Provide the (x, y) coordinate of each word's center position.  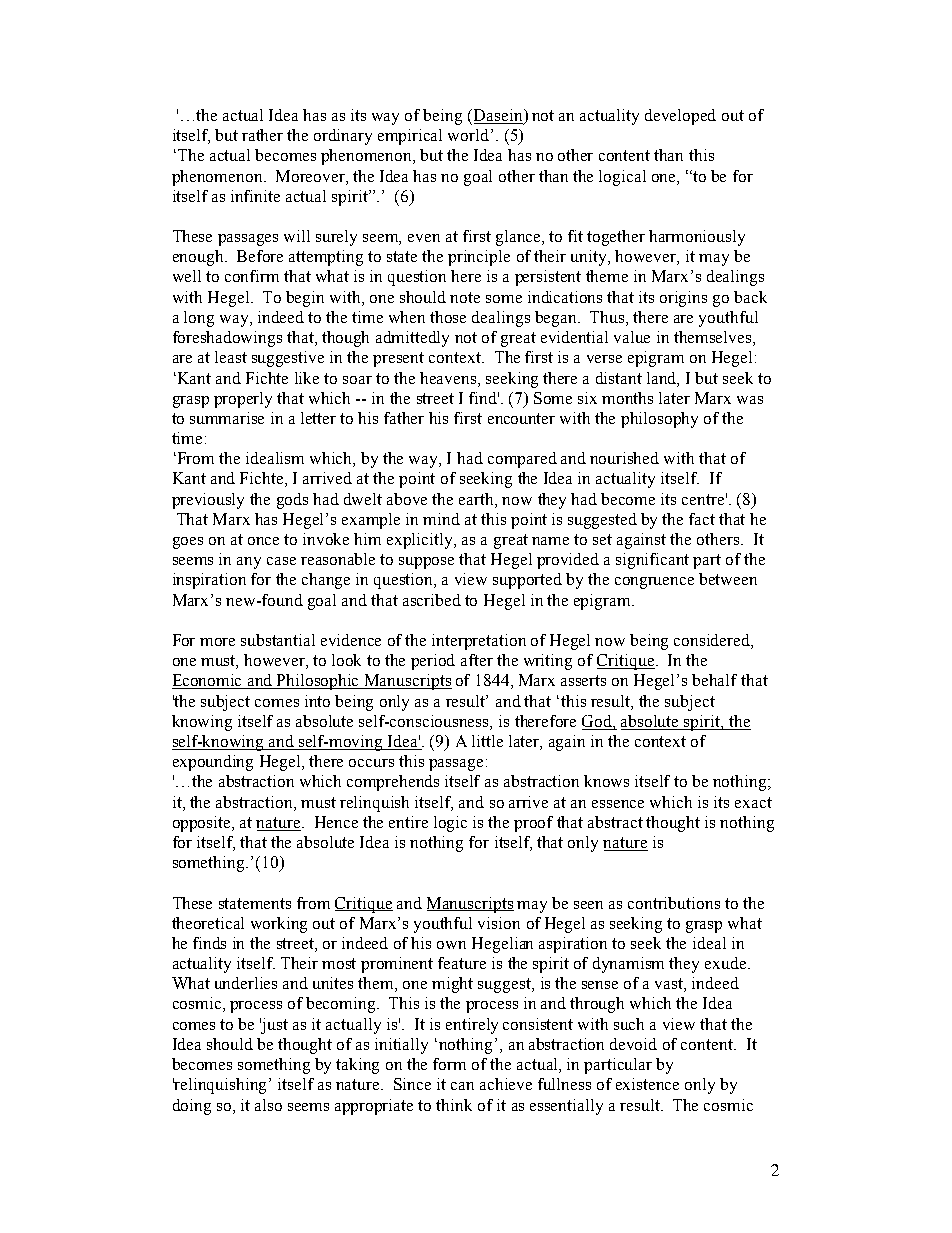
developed (680, 117)
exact (753, 802)
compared (522, 460)
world (470, 135)
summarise (227, 418)
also (268, 1105)
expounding (213, 763)
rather (262, 135)
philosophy (659, 420)
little (487, 741)
